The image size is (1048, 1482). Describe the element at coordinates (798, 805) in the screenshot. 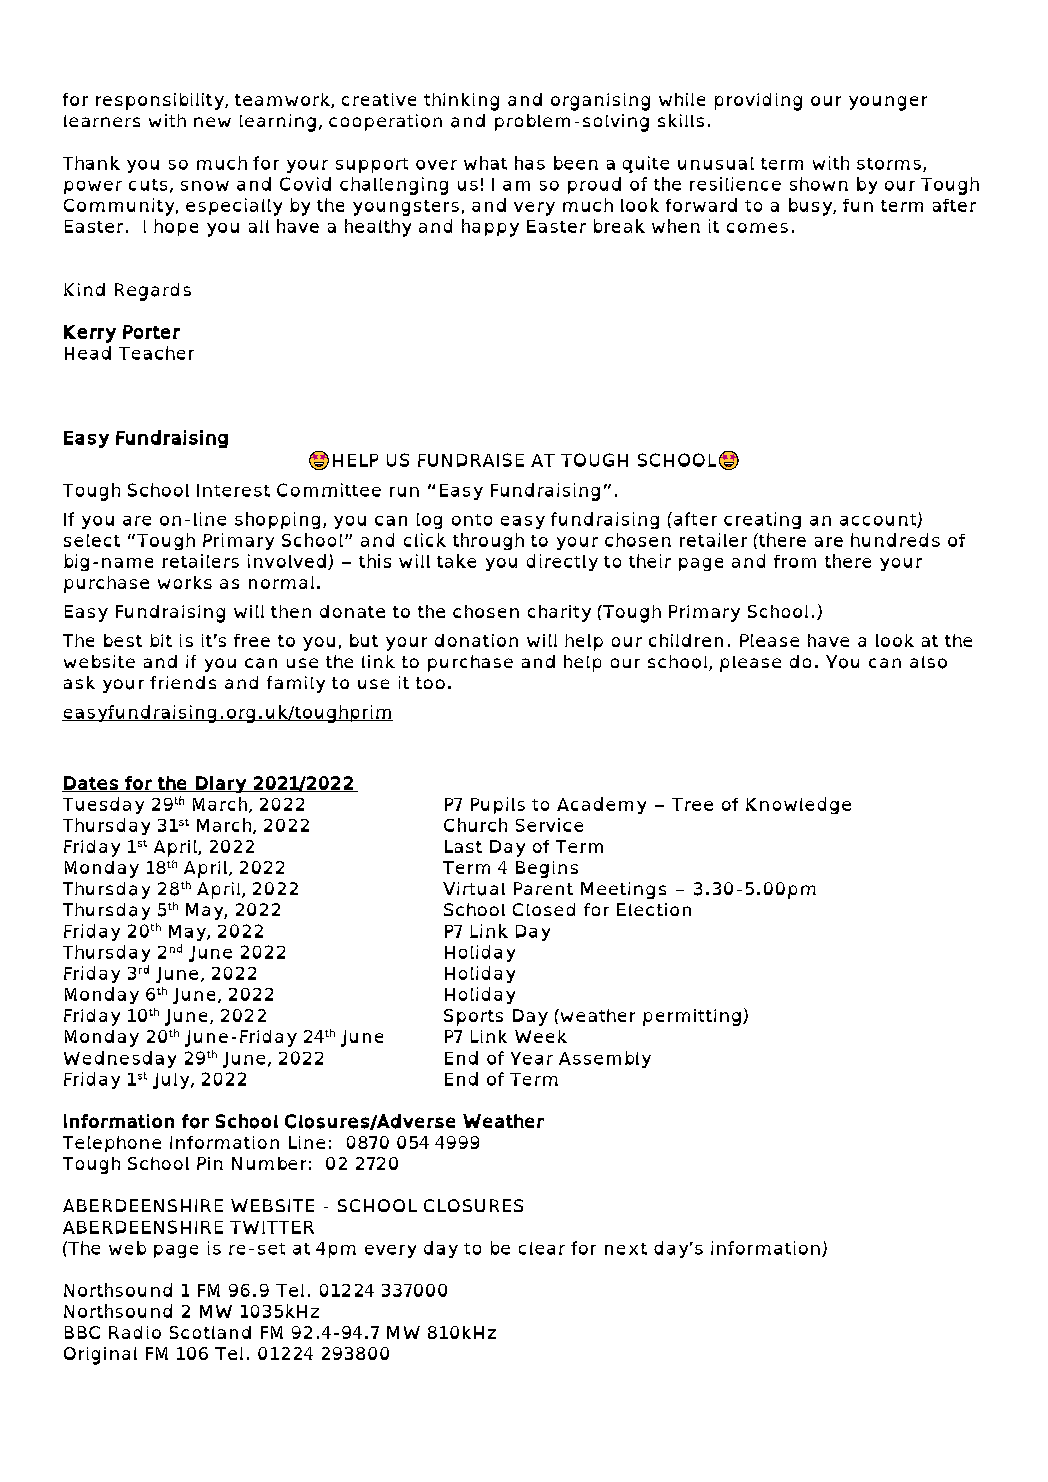

I see `Knowledge` at that location.
